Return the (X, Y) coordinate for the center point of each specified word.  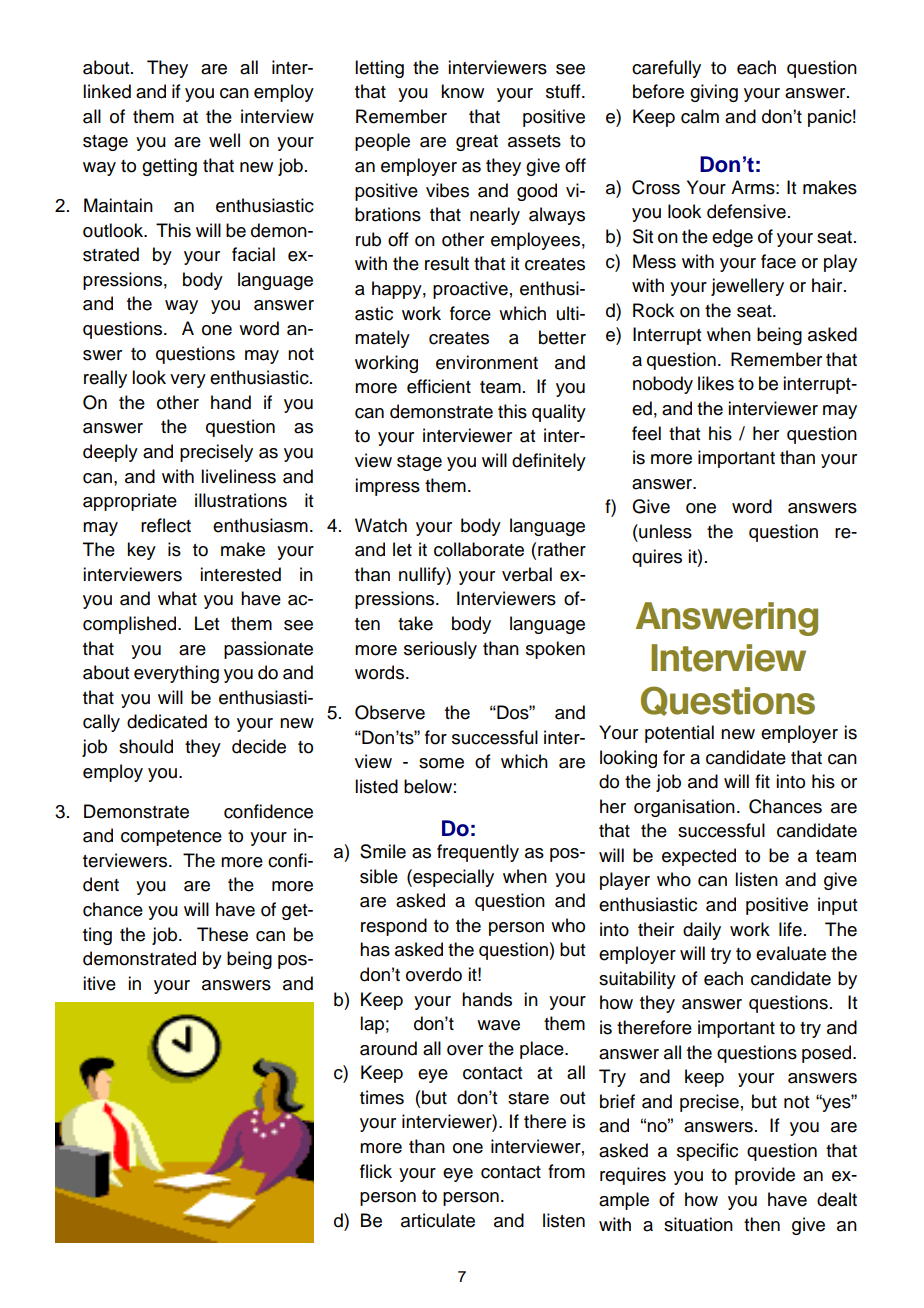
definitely (549, 462)
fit (762, 781)
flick (376, 1171)
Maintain (118, 205)
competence (171, 838)
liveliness (238, 476)
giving (714, 93)
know (462, 91)
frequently (478, 853)
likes (716, 383)
